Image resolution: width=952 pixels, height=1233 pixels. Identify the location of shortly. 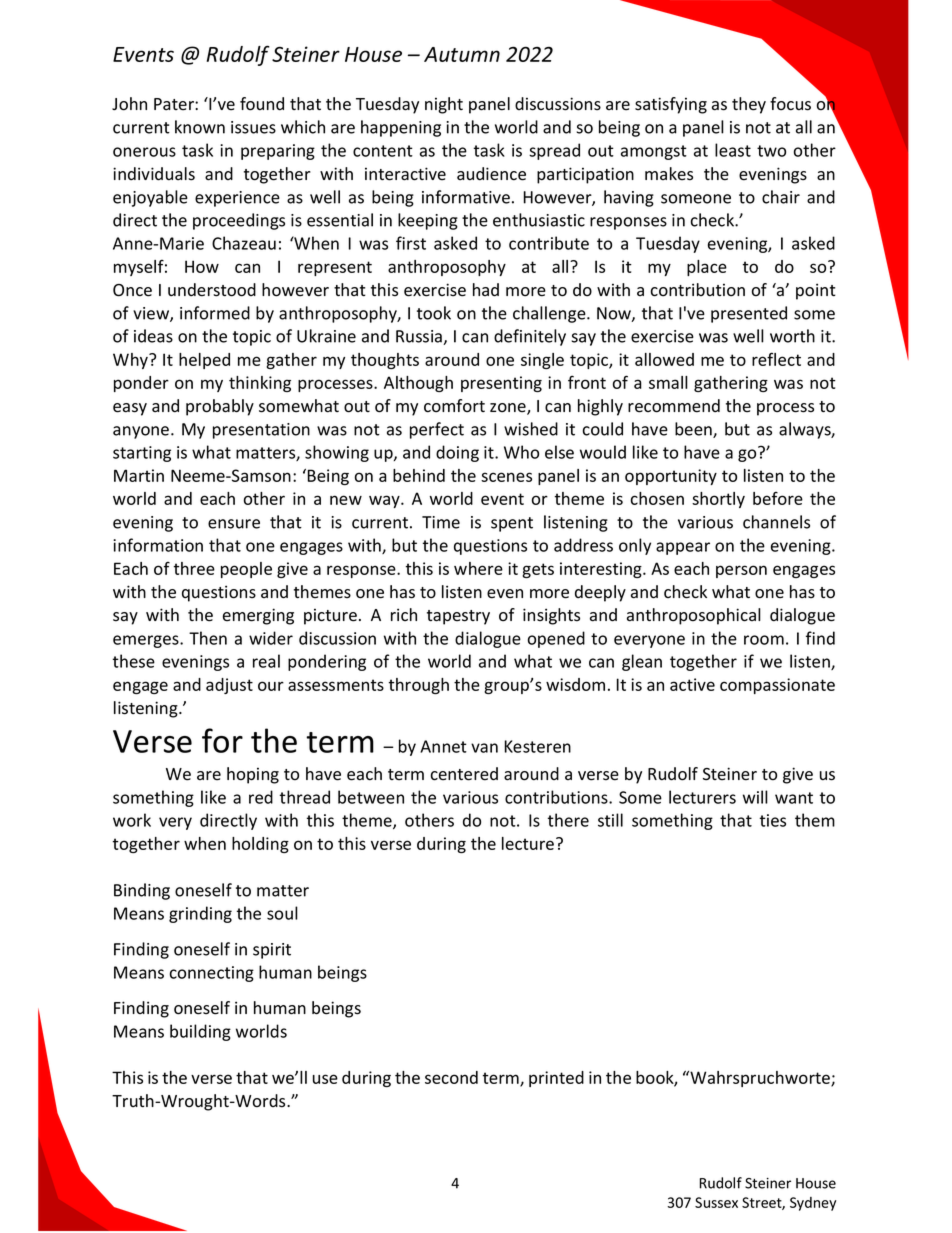
(718, 500).
